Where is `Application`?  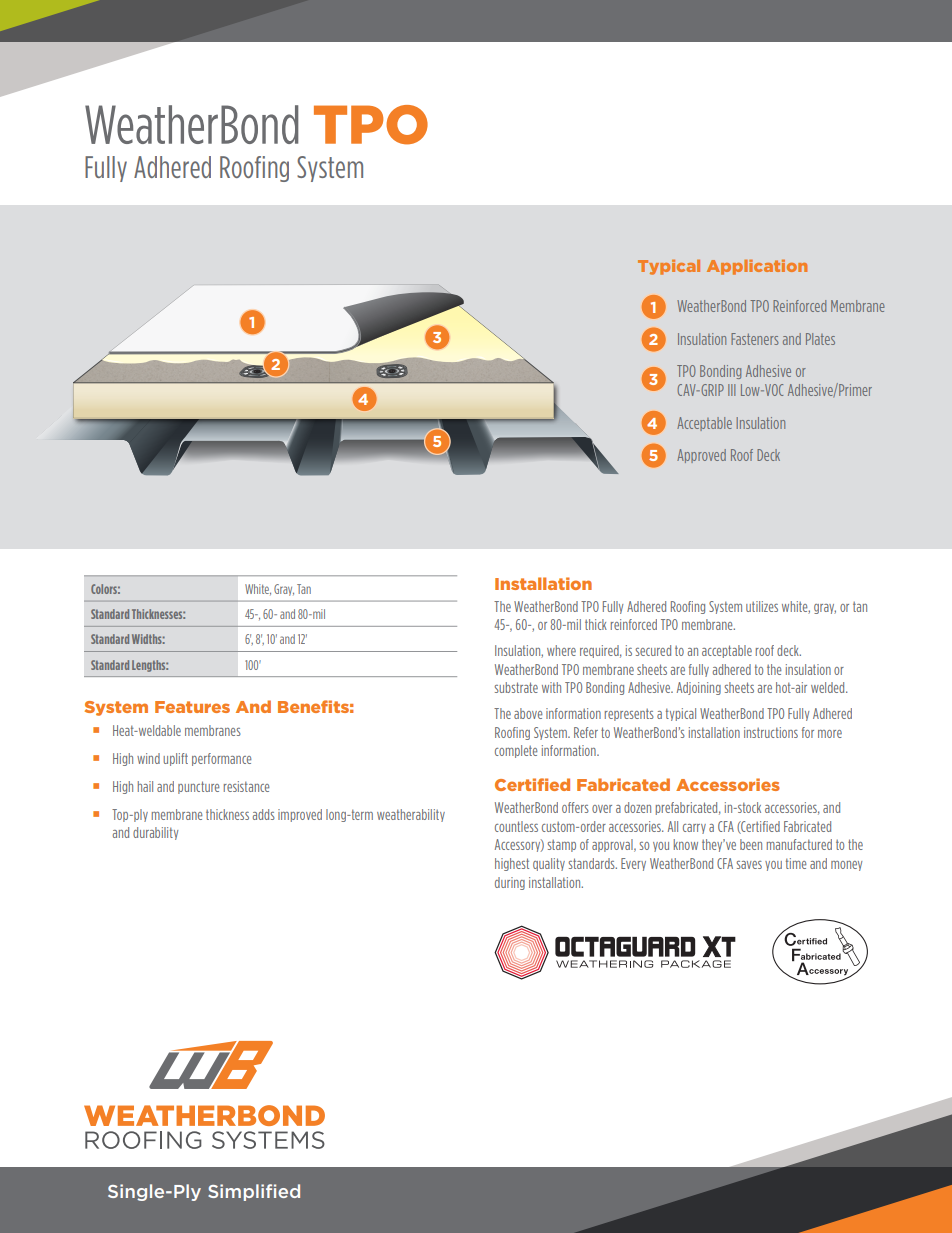
Application is located at coordinates (757, 267).
